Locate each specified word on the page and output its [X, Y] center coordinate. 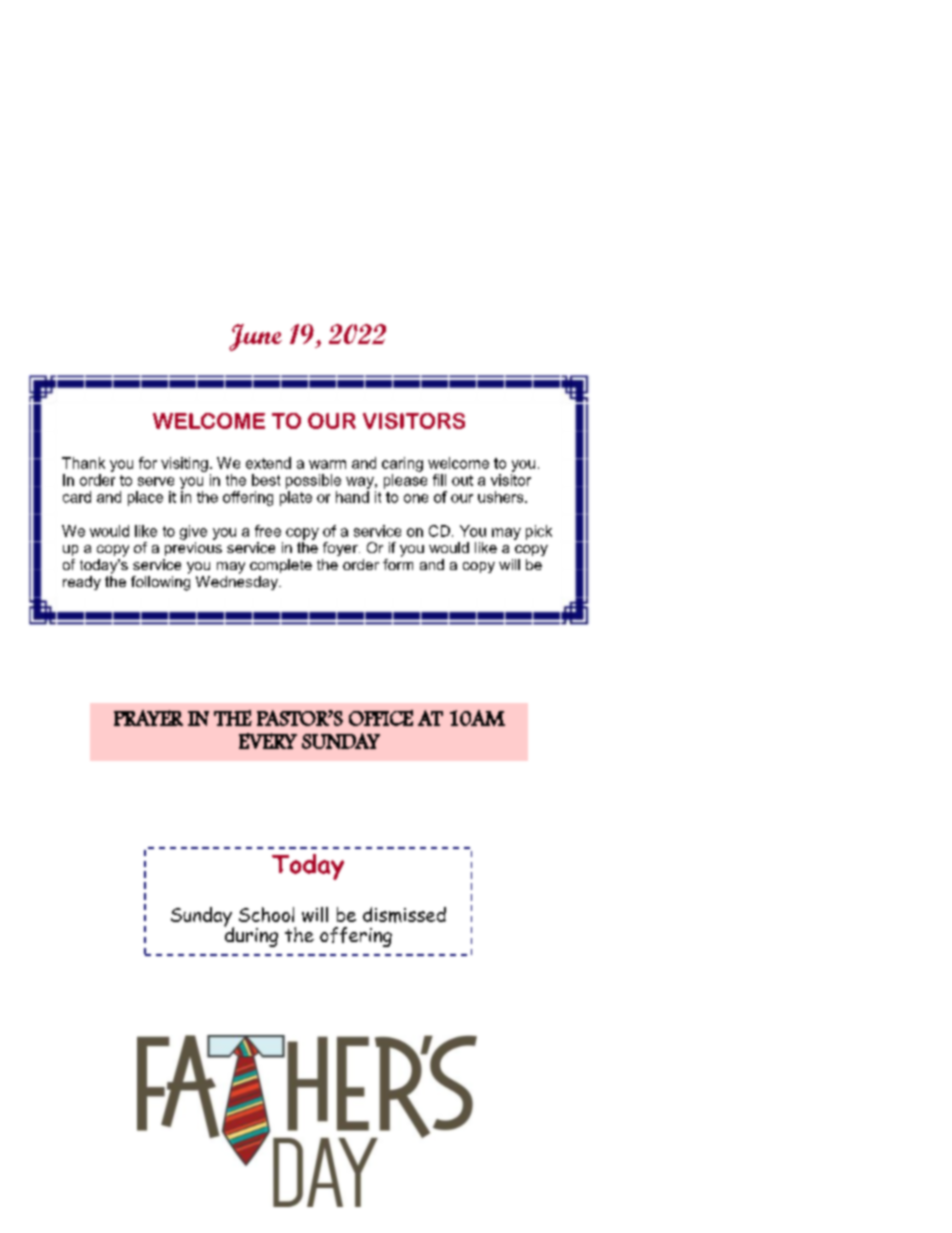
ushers [502, 497]
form [398, 563]
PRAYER [148, 718]
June [255, 337]
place [145, 498]
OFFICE [381, 718]
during [251, 935]
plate [296, 498]
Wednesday [238, 583]
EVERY [268, 741]
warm [327, 464]
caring [402, 464]
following [160, 582]
